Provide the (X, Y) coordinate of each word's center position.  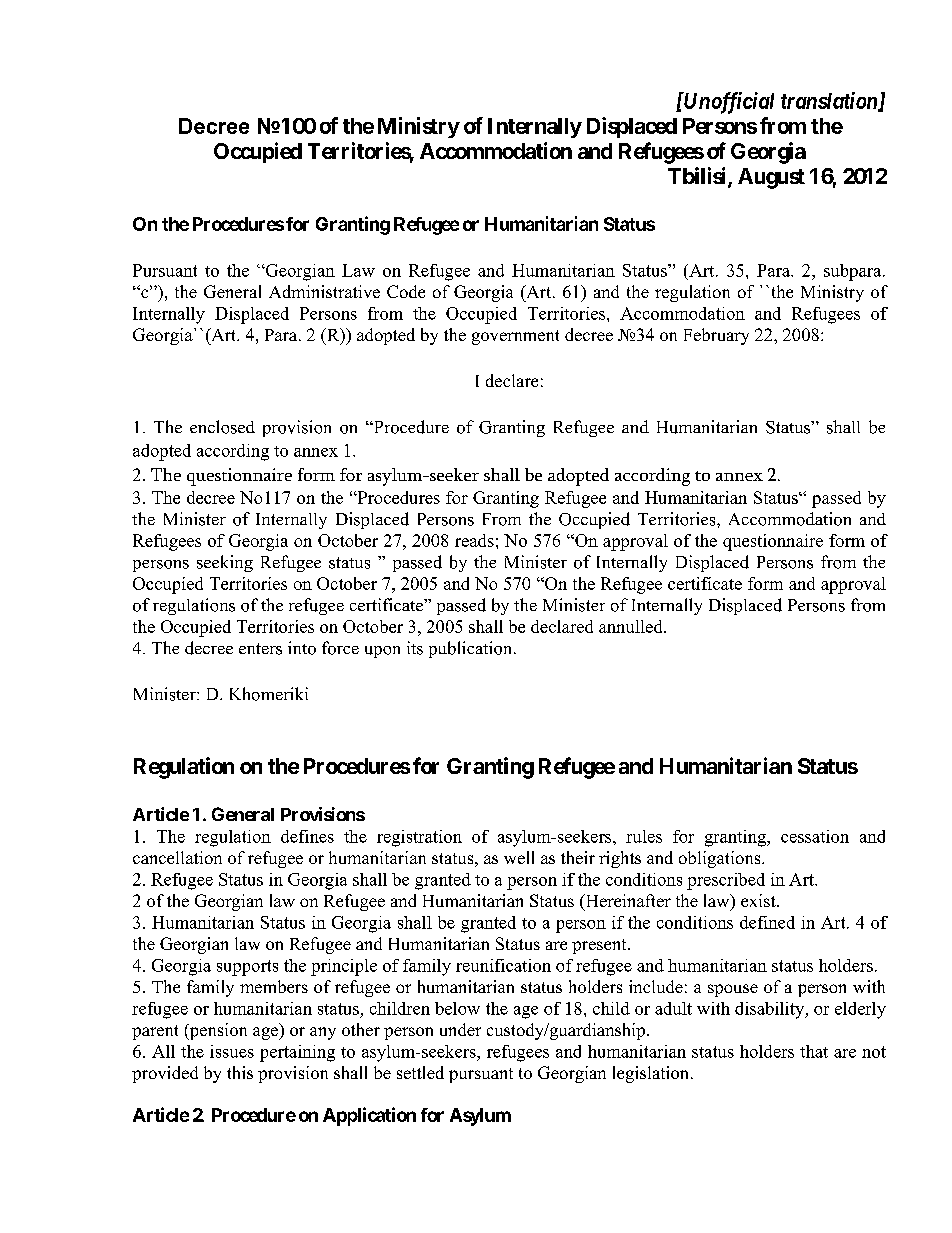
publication (472, 649)
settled (420, 1072)
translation (830, 101)
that (814, 1051)
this (240, 1072)
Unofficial (728, 103)
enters (260, 649)
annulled (632, 626)
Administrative (324, 291)
